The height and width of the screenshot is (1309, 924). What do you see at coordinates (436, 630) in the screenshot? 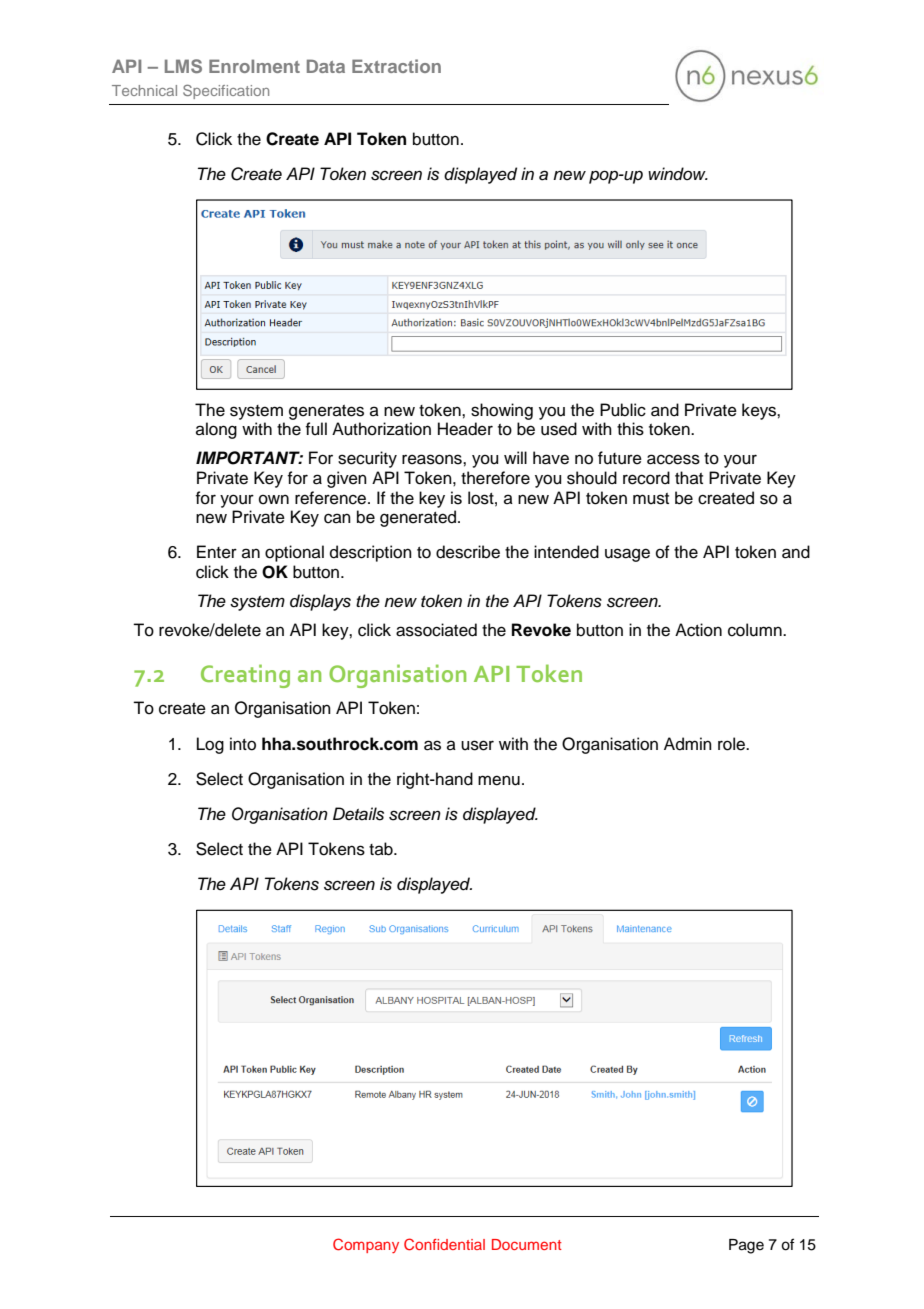
I see `associated` at bounding box center [436, 630].
